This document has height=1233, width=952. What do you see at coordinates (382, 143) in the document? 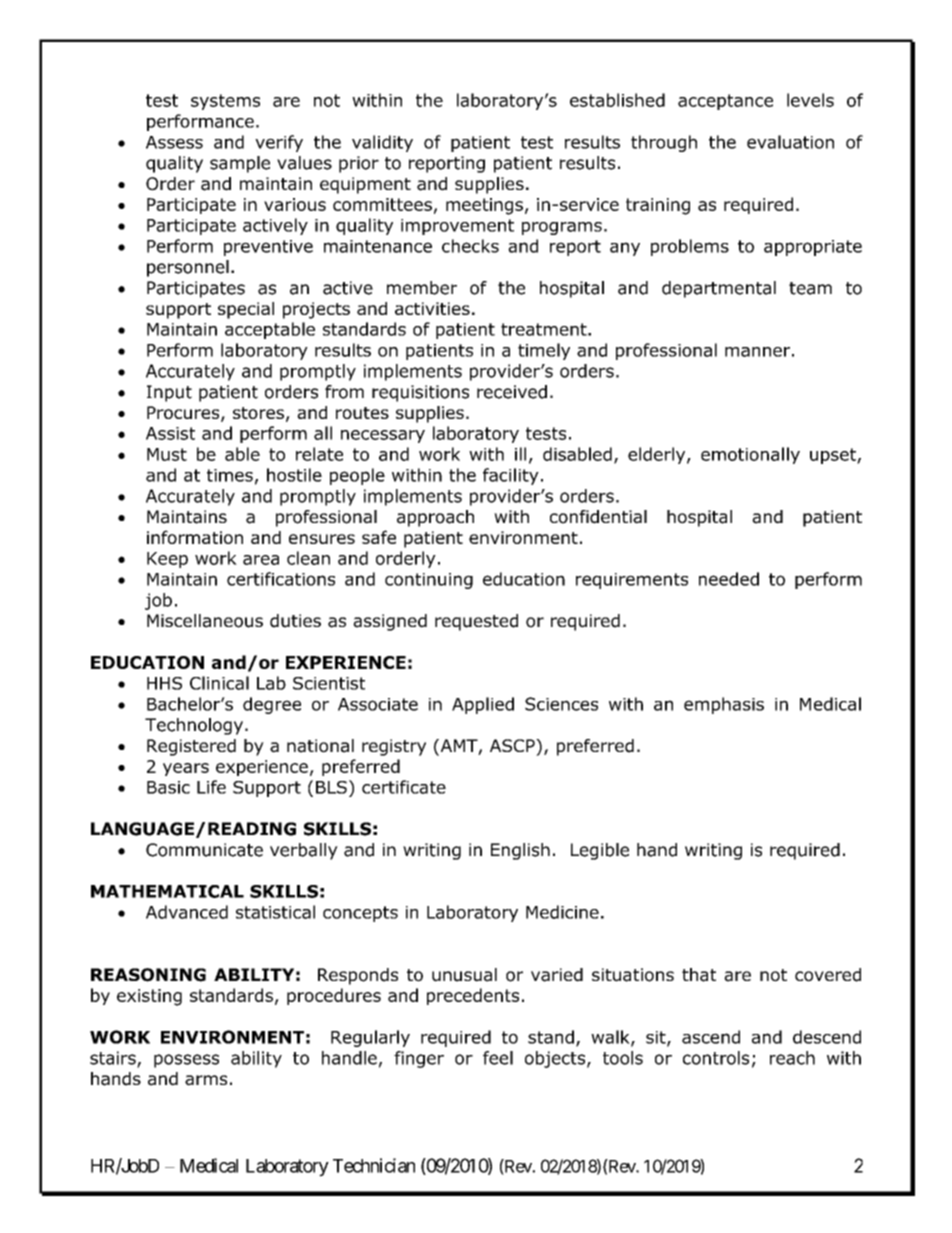
I see `validity` at bounding box center [382, 143].
